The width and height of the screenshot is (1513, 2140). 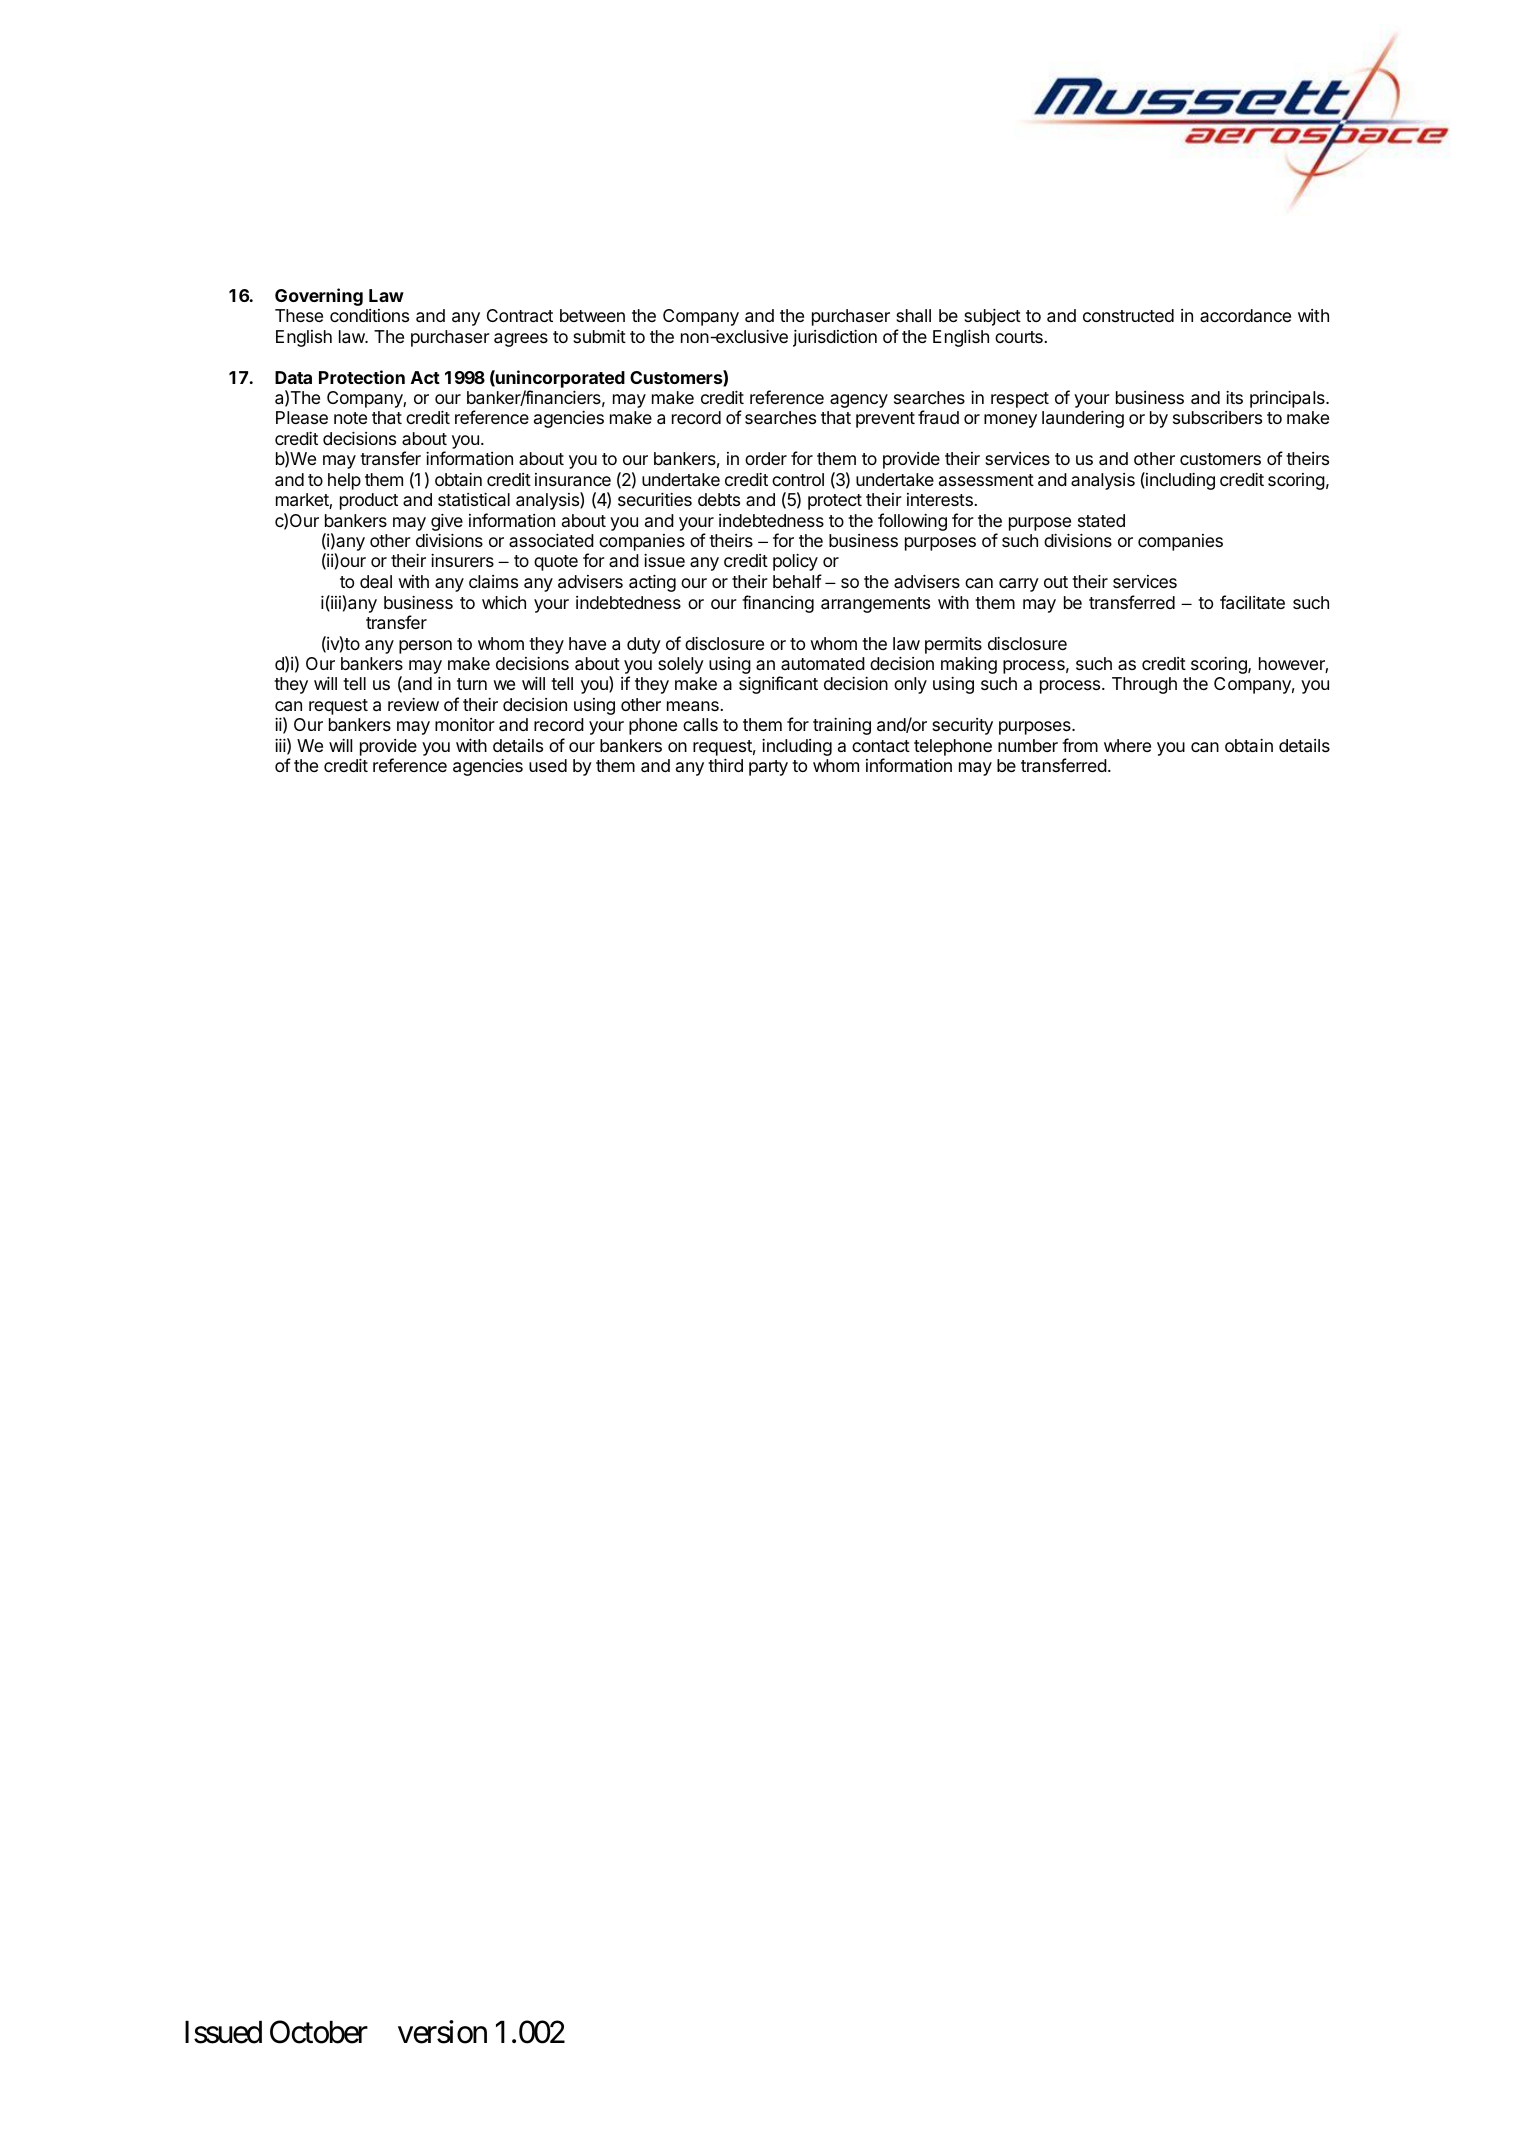 I want to click on used, so click(x=548, y=765).
